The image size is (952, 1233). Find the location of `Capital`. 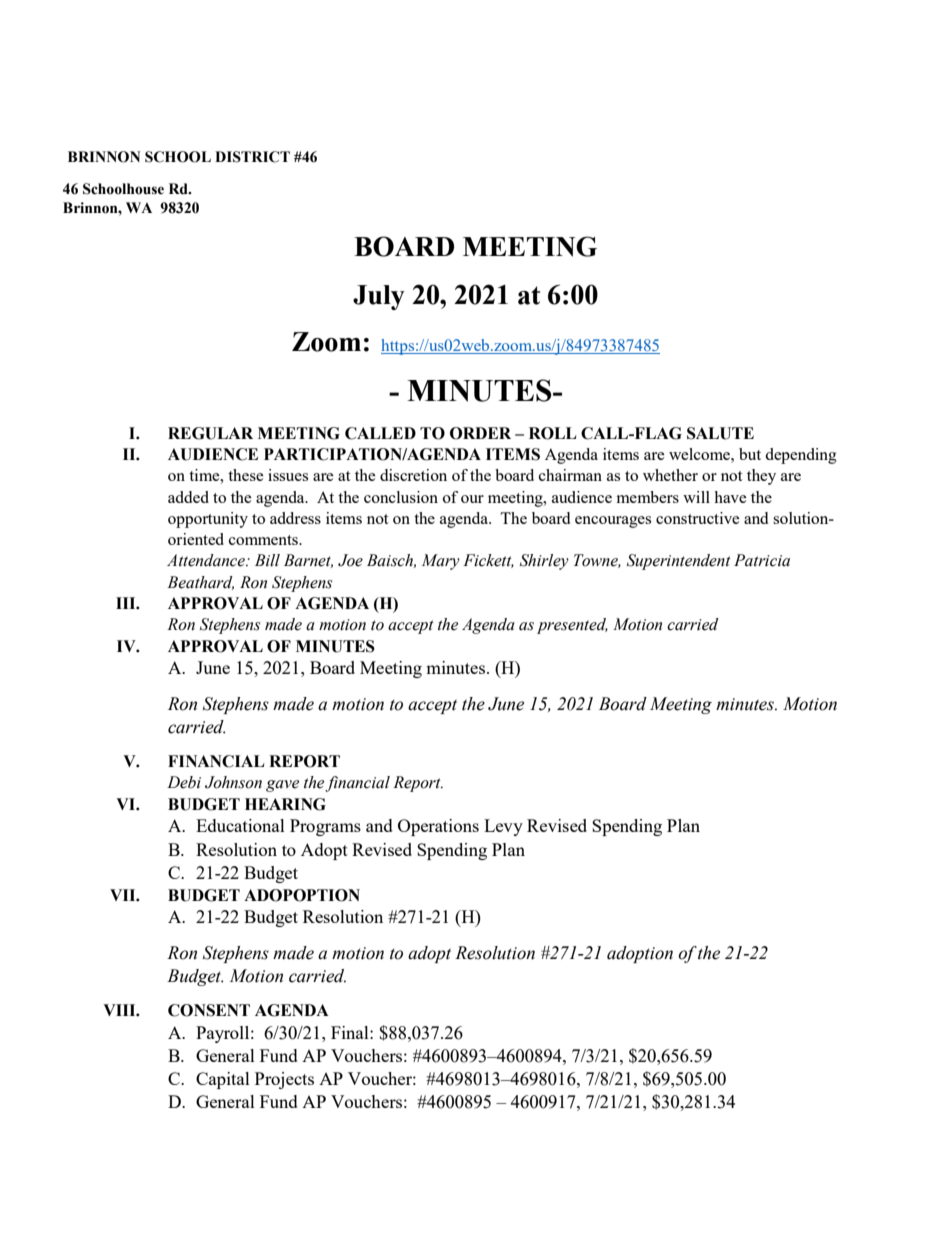

Capital is located at coordinates (223, 1080).
